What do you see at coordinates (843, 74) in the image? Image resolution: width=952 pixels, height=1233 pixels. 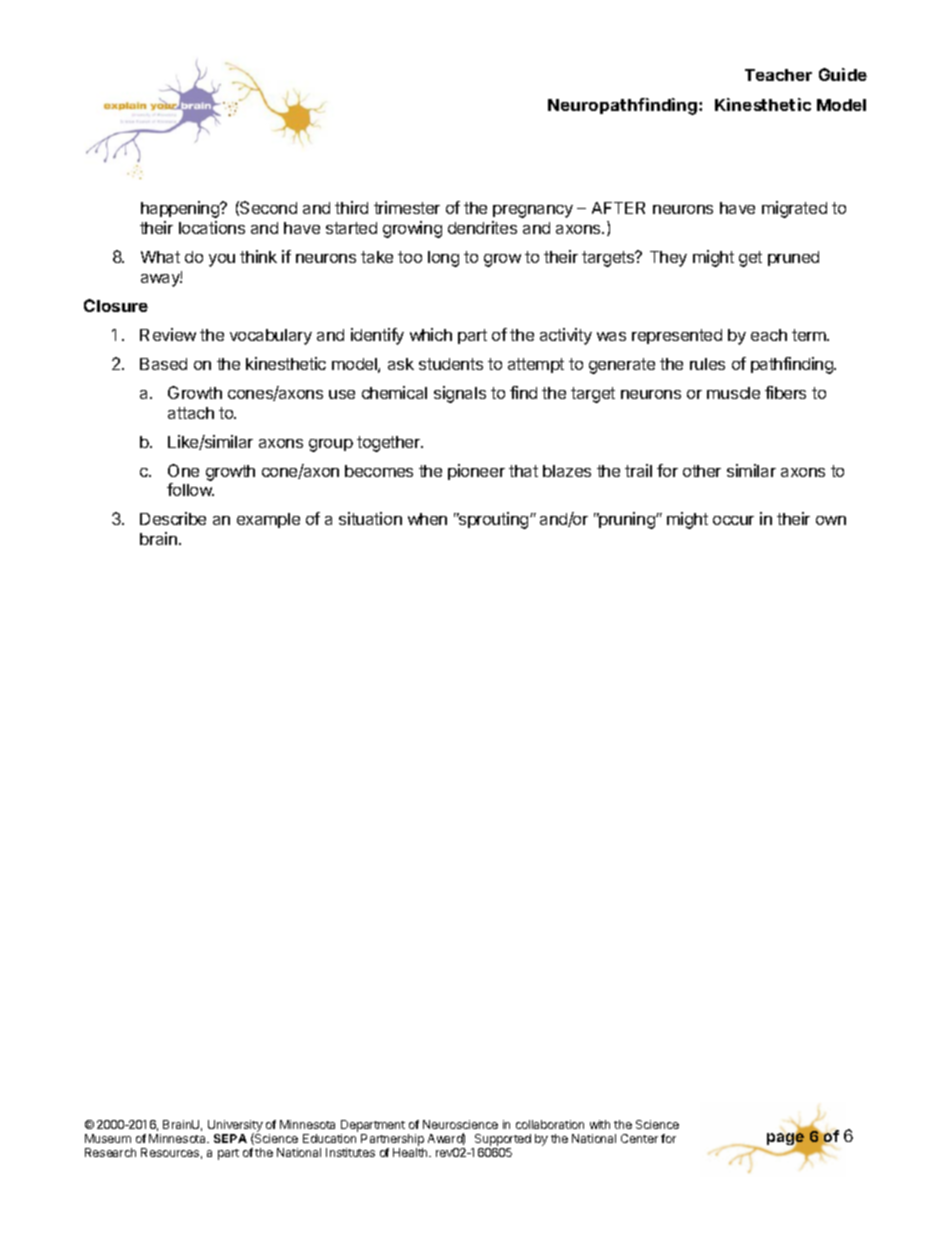 I see `Guide` at bounding box center [843, 74].
